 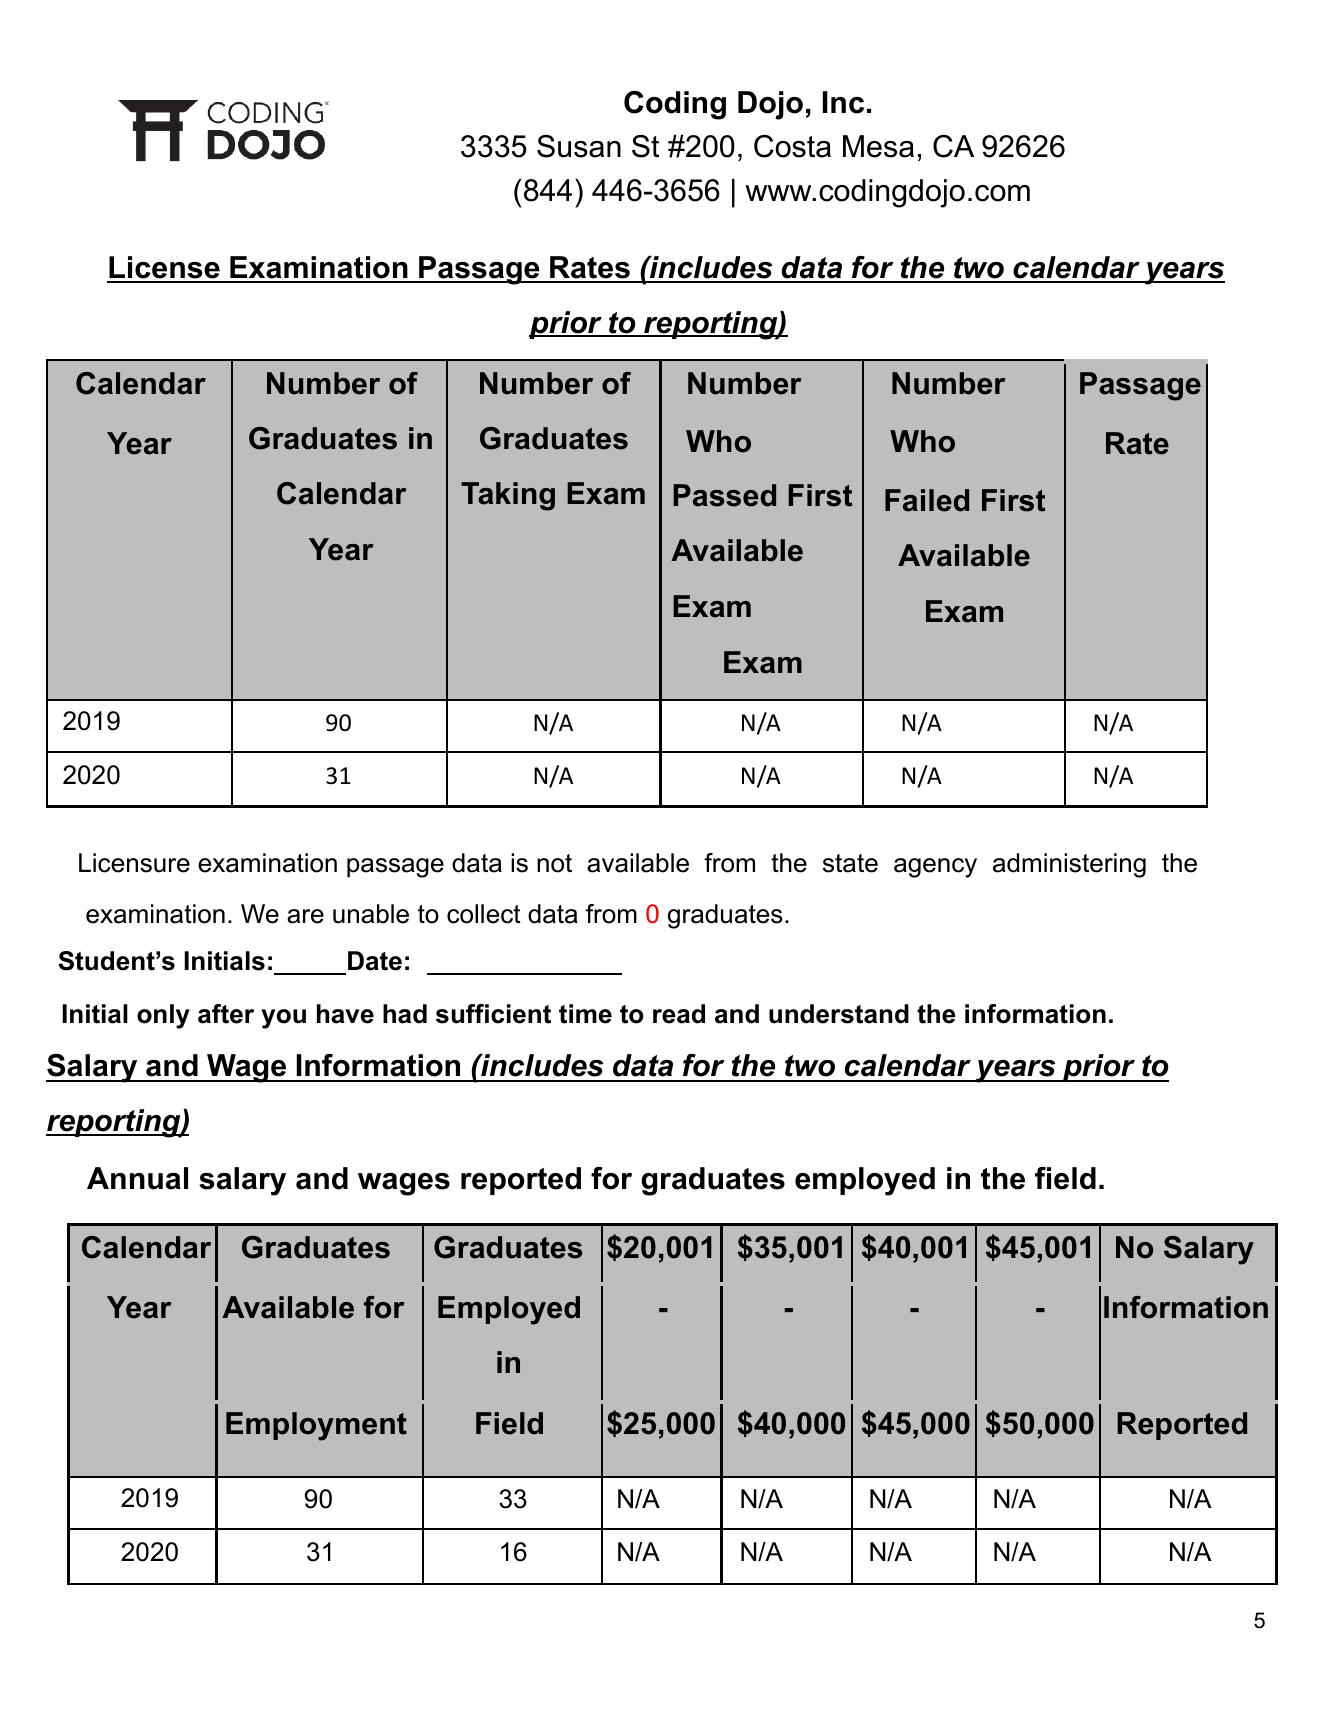 I want to click on Mesa, so click(x=878, y=146).
